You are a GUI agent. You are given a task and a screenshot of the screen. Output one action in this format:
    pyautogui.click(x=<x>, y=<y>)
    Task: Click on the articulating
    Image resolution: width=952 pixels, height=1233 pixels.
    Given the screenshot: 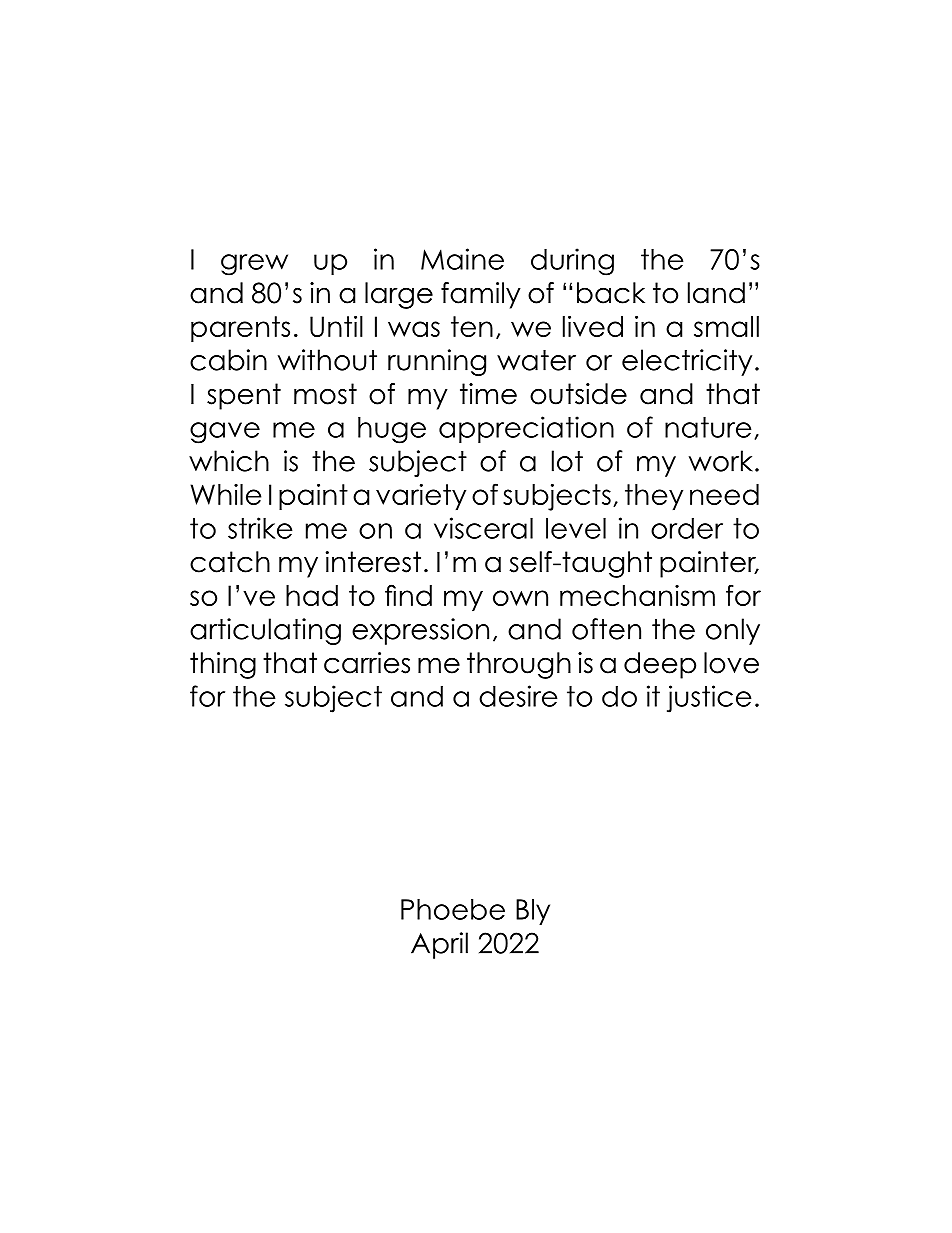 What is the action you would take?
    pyautogui.click(x=265, y=631)
